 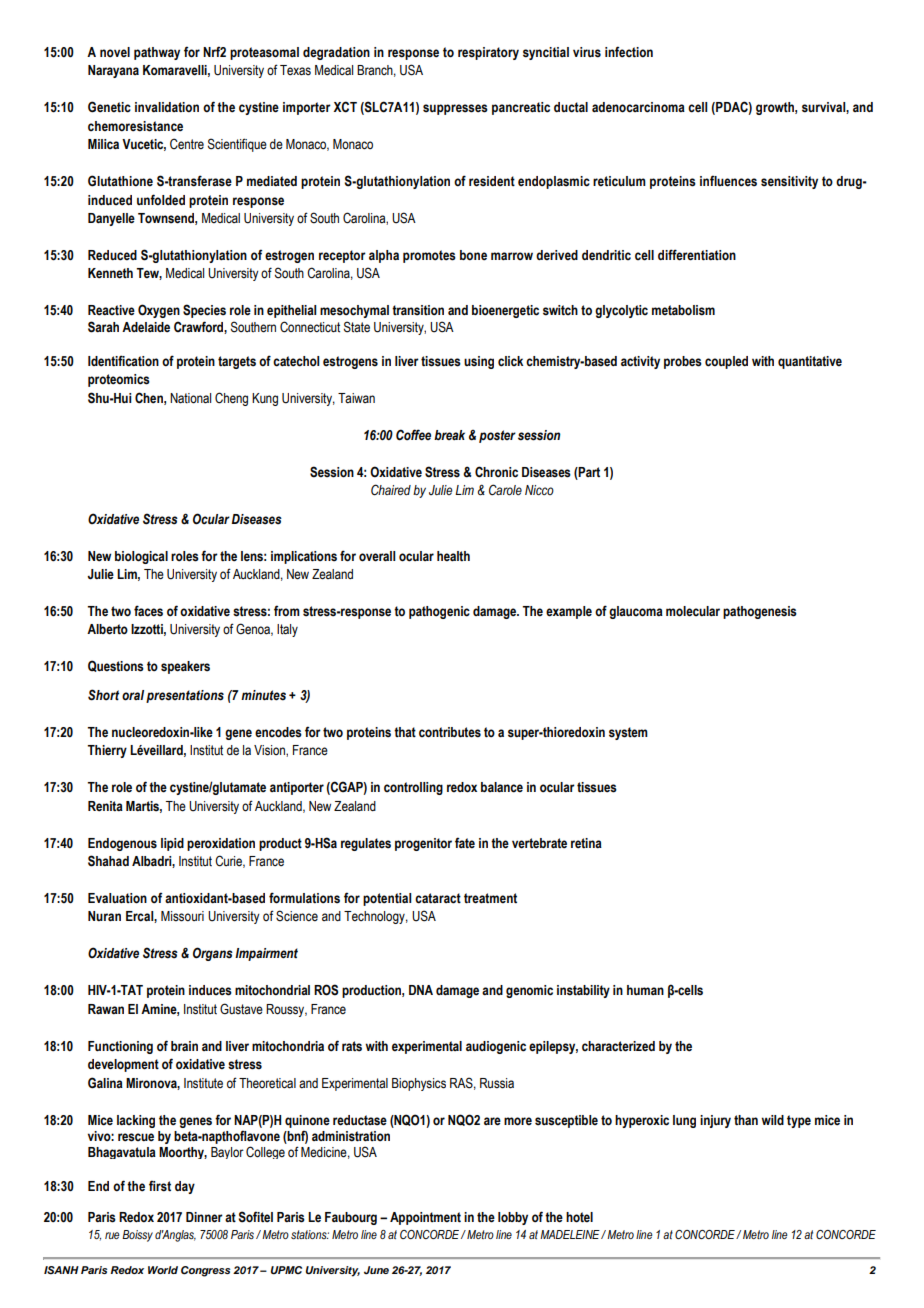 I want to click on speakers, so click(x=185, y=667).
